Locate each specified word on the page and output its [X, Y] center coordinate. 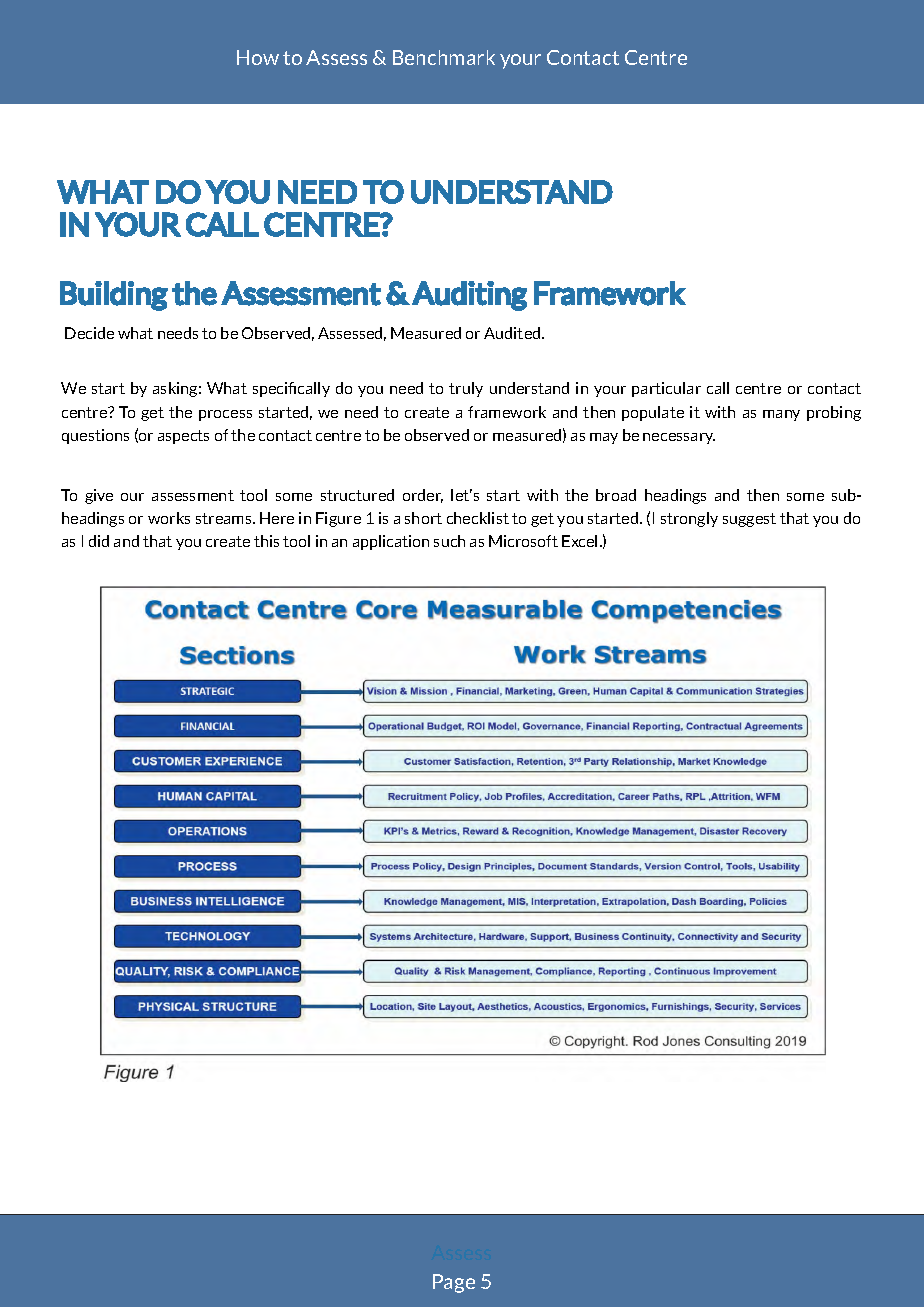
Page [454, 1283]
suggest [749, 520]
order [423, 496]
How [258, 57]
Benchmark [444, 57]
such [449, 541]
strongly [689, 519]
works [169, 518]
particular [666, 389]
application [391, 542]
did [99, 541]
